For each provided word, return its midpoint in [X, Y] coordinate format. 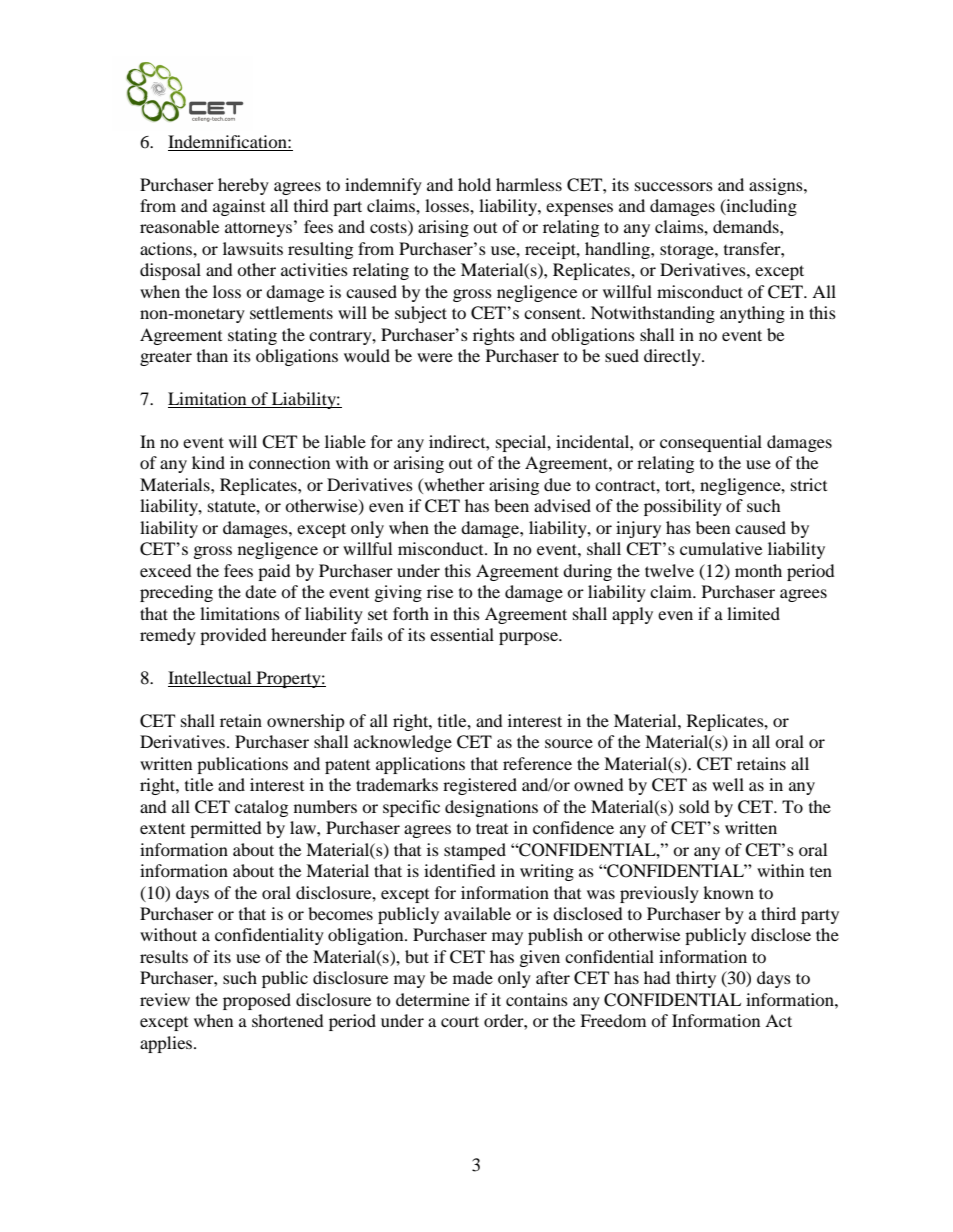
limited [753, 613]
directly [673, 357]
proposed [257, 1001]
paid [274, 572]
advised [562, 505]
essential [462, 634]
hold [474, 184]
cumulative [721, 548]
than [212, 355]
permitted [226, 829]
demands [747, 226]
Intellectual [211, 679]
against [239, 207]
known [728, 892]
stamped [475, 851]
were [435, 357]
